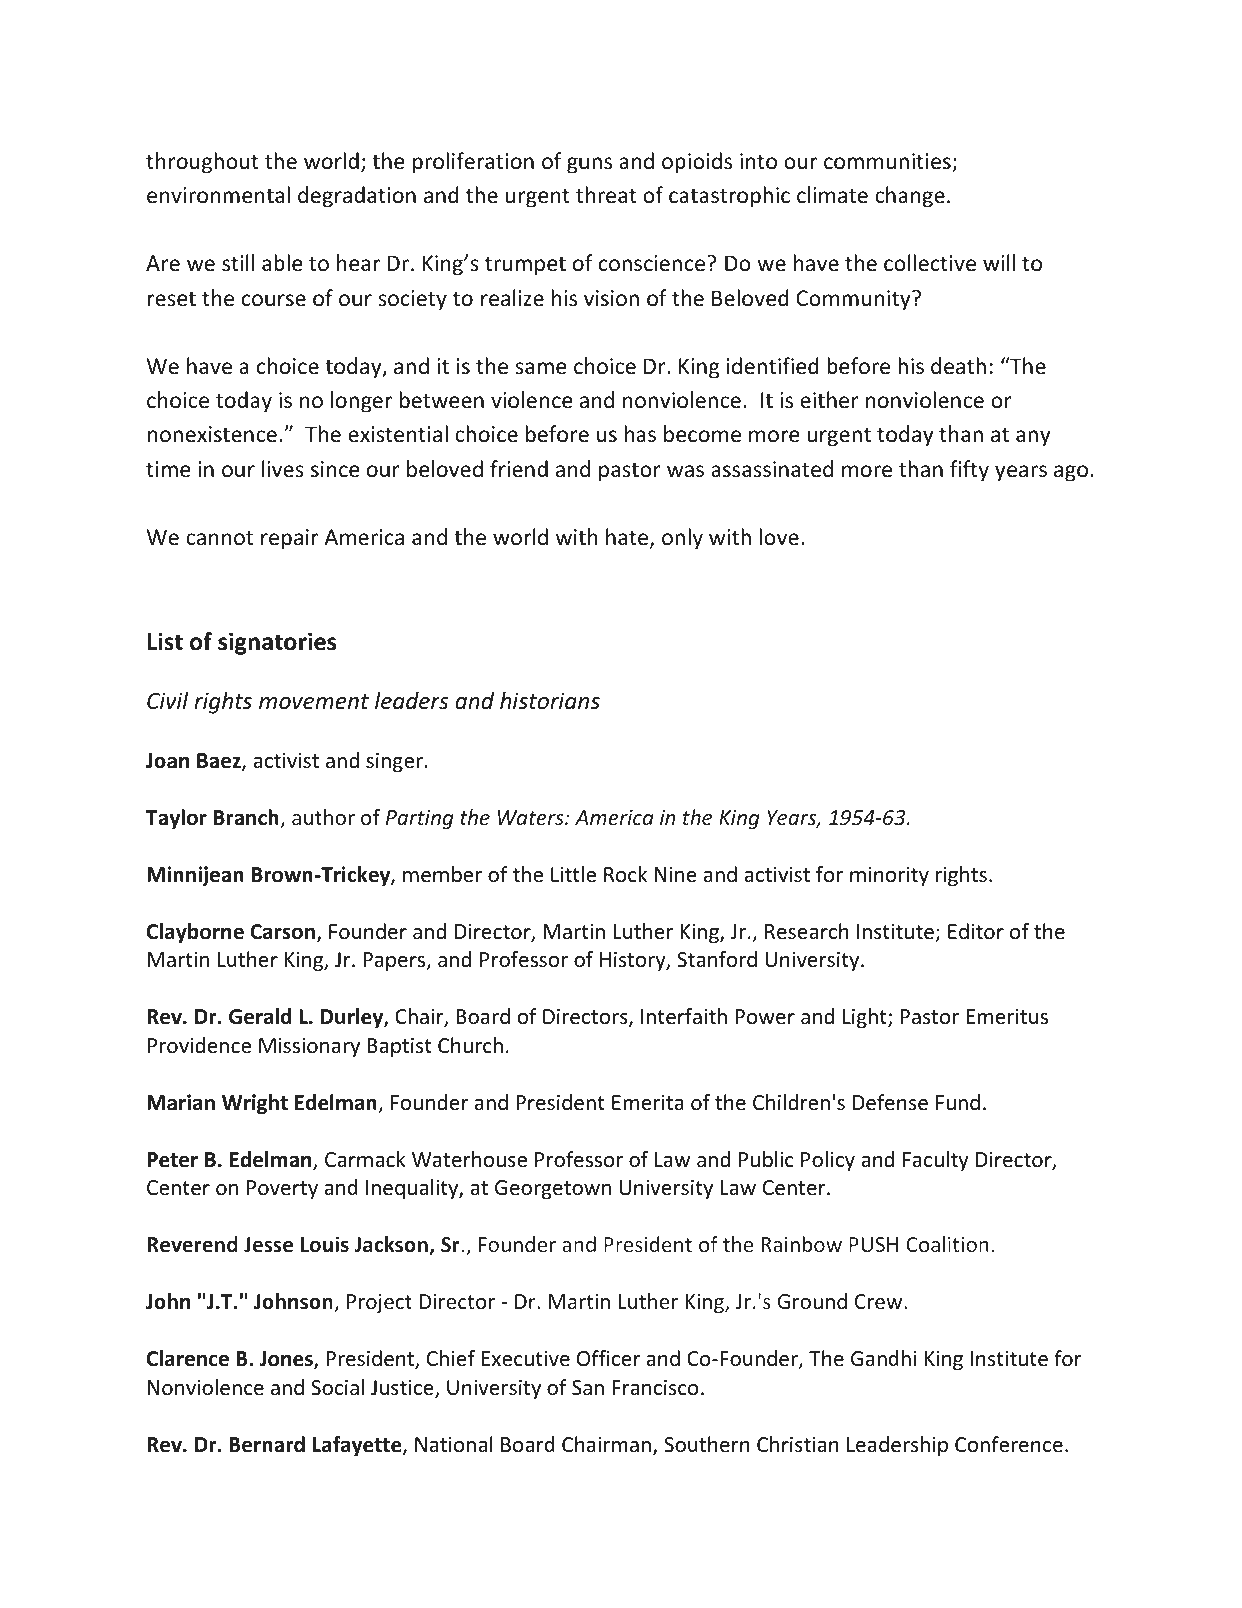  What do you see at coordinates (267, 1444) in the screenshot?
I see `Bernard` at bounding box center [267, 1444].
